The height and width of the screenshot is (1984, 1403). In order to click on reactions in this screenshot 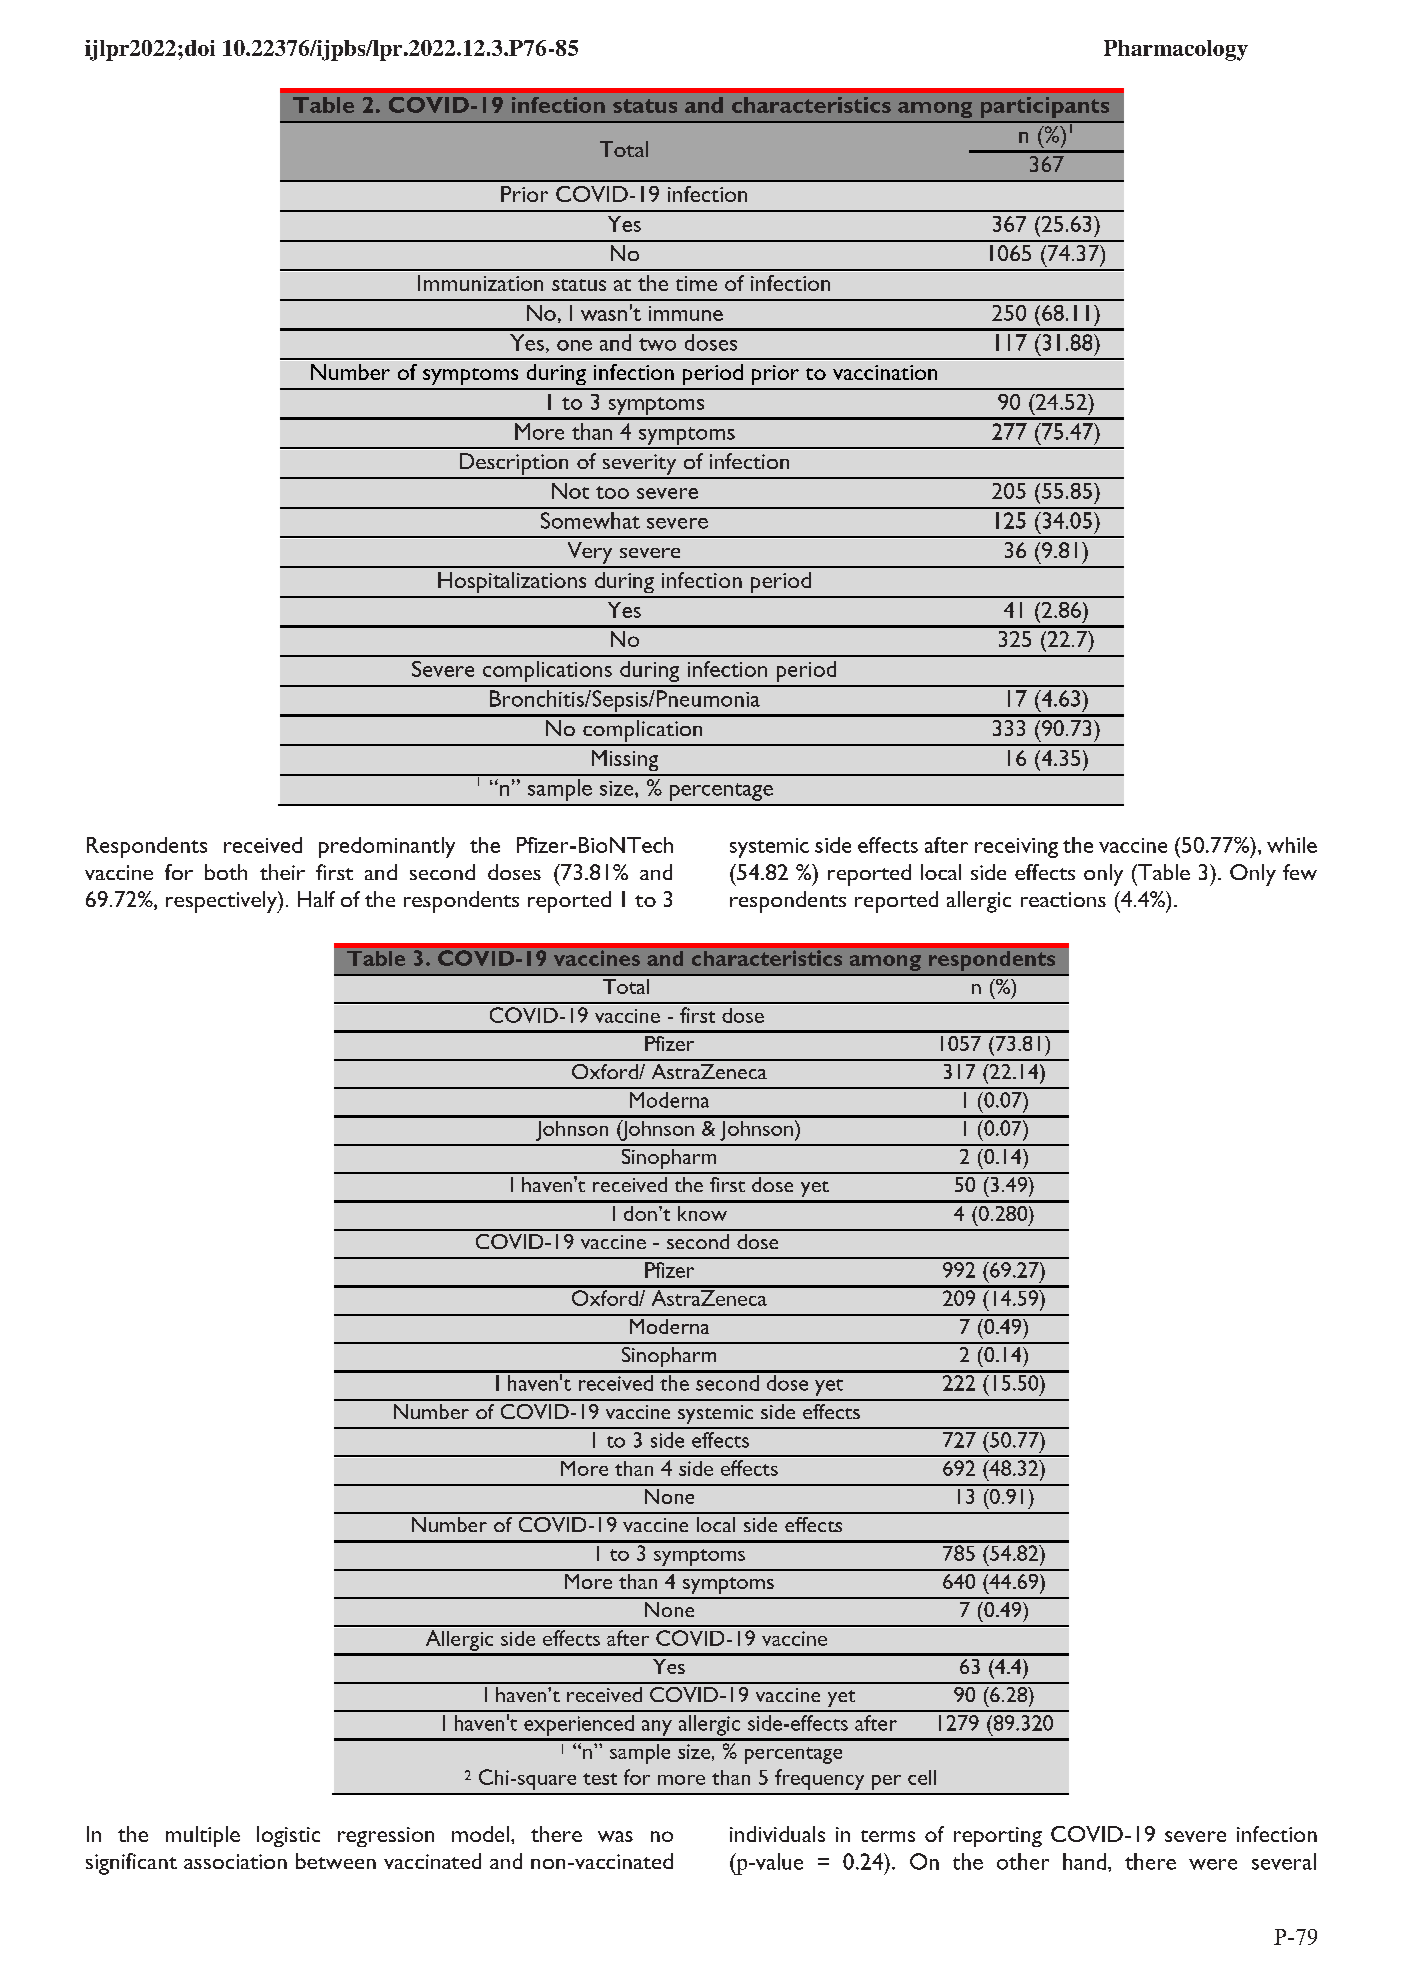, I will do `click(1063, 899)`.
